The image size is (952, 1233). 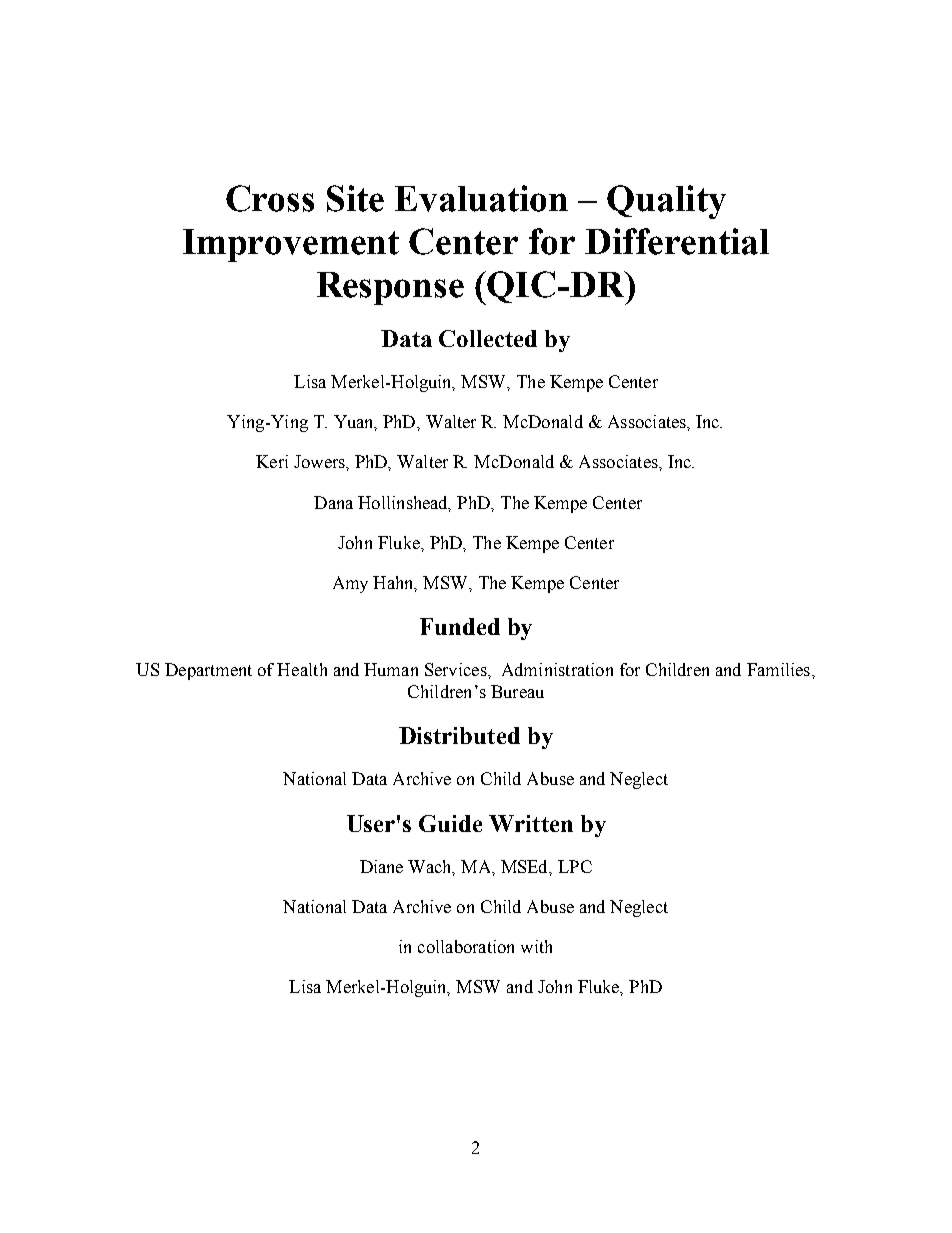 I want to click on Keri, so click(x=272, y=461).
